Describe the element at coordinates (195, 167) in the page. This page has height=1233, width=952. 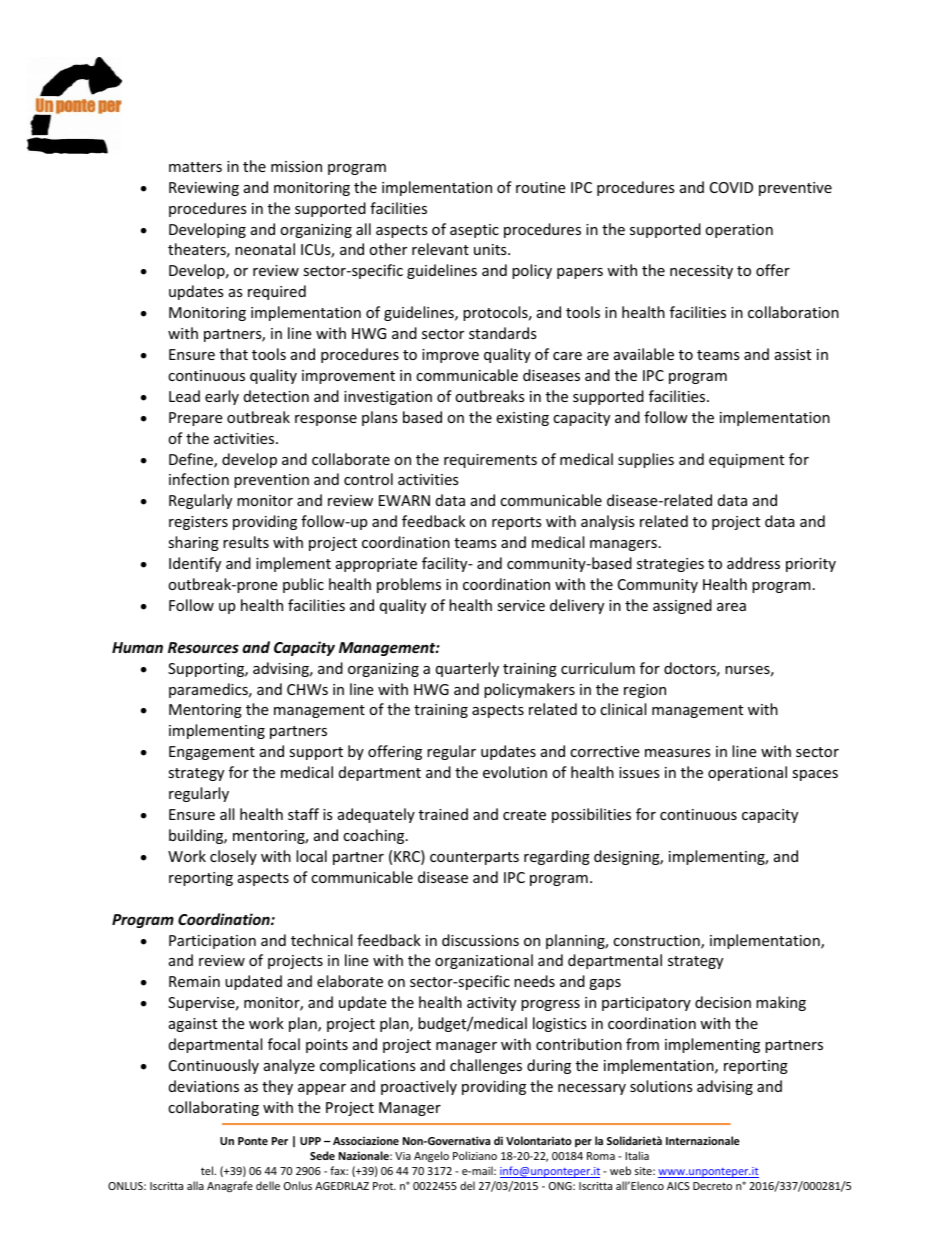
I see `matters` at that location.
